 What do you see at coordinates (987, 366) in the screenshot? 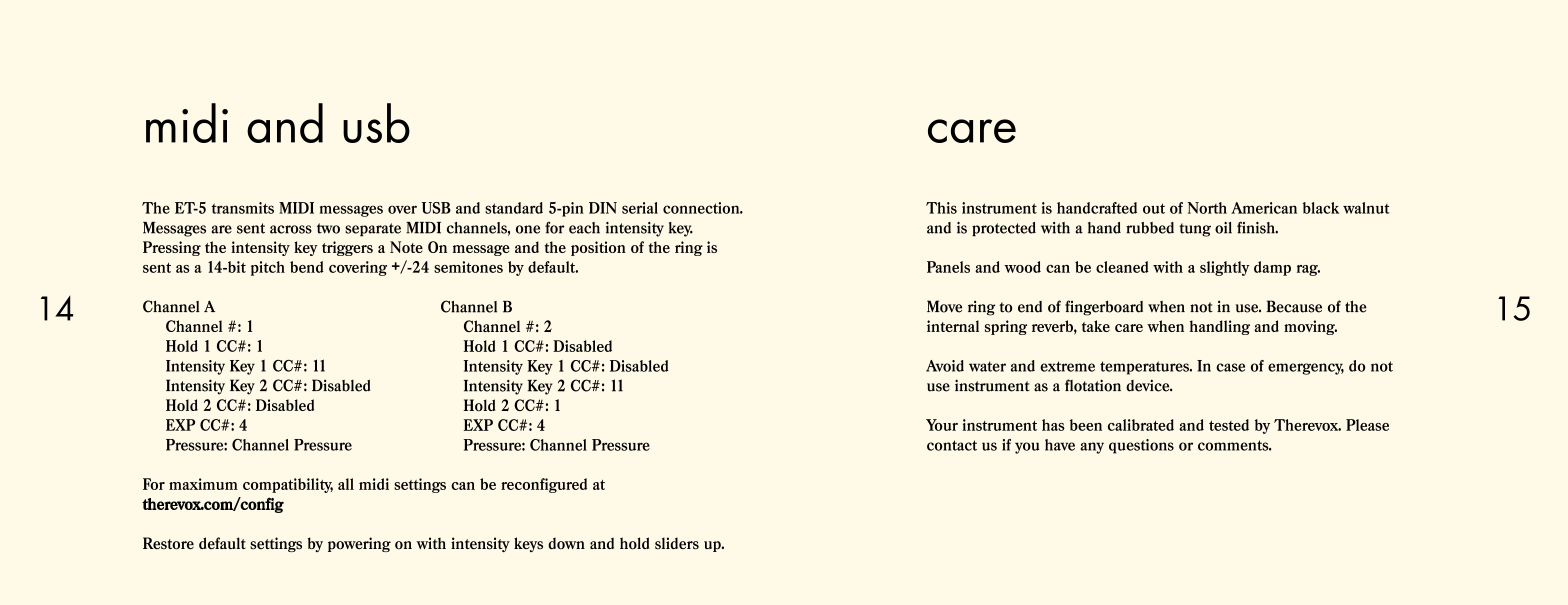
I see `water` at bounding box center [987, 366].
